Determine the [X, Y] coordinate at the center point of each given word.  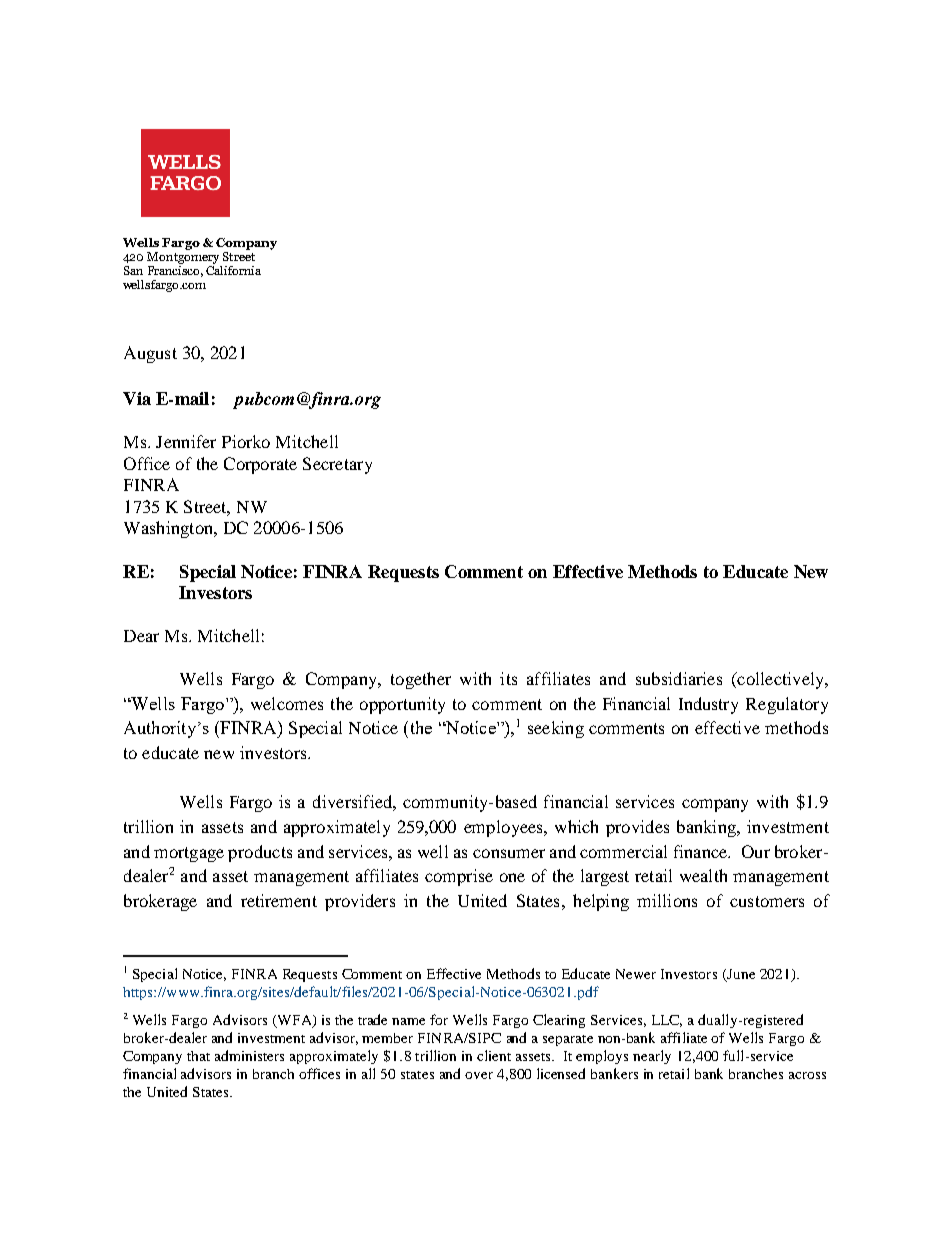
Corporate [260, 465]
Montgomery [183, 258]
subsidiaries [679, 678]
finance [702, 851]
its [508, 678]
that [198, 1056]
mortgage [189, 854]
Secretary [337, 465]
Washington [170, 529]
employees [504, 828]
